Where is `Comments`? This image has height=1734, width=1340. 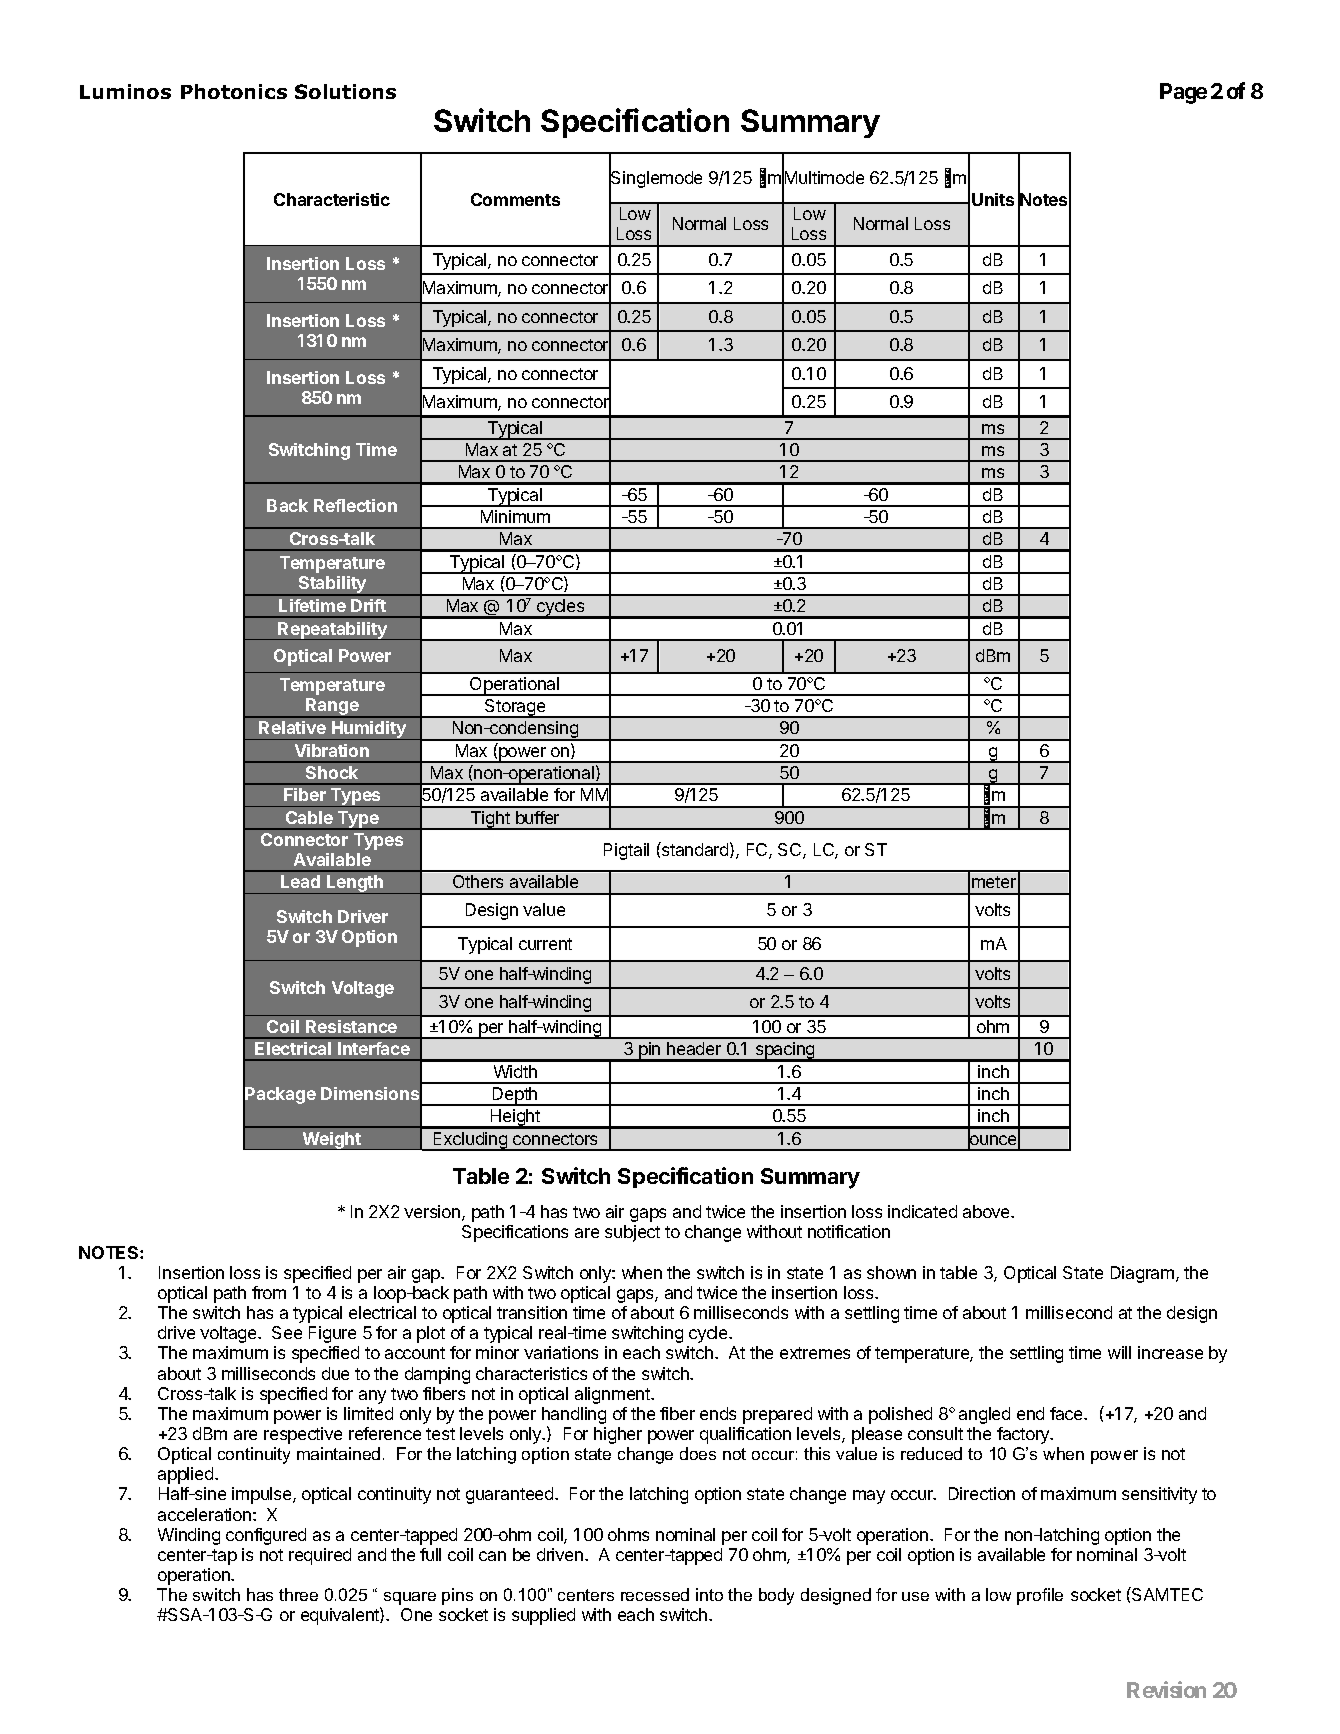
Comments is located at coordinates (515, 199).
